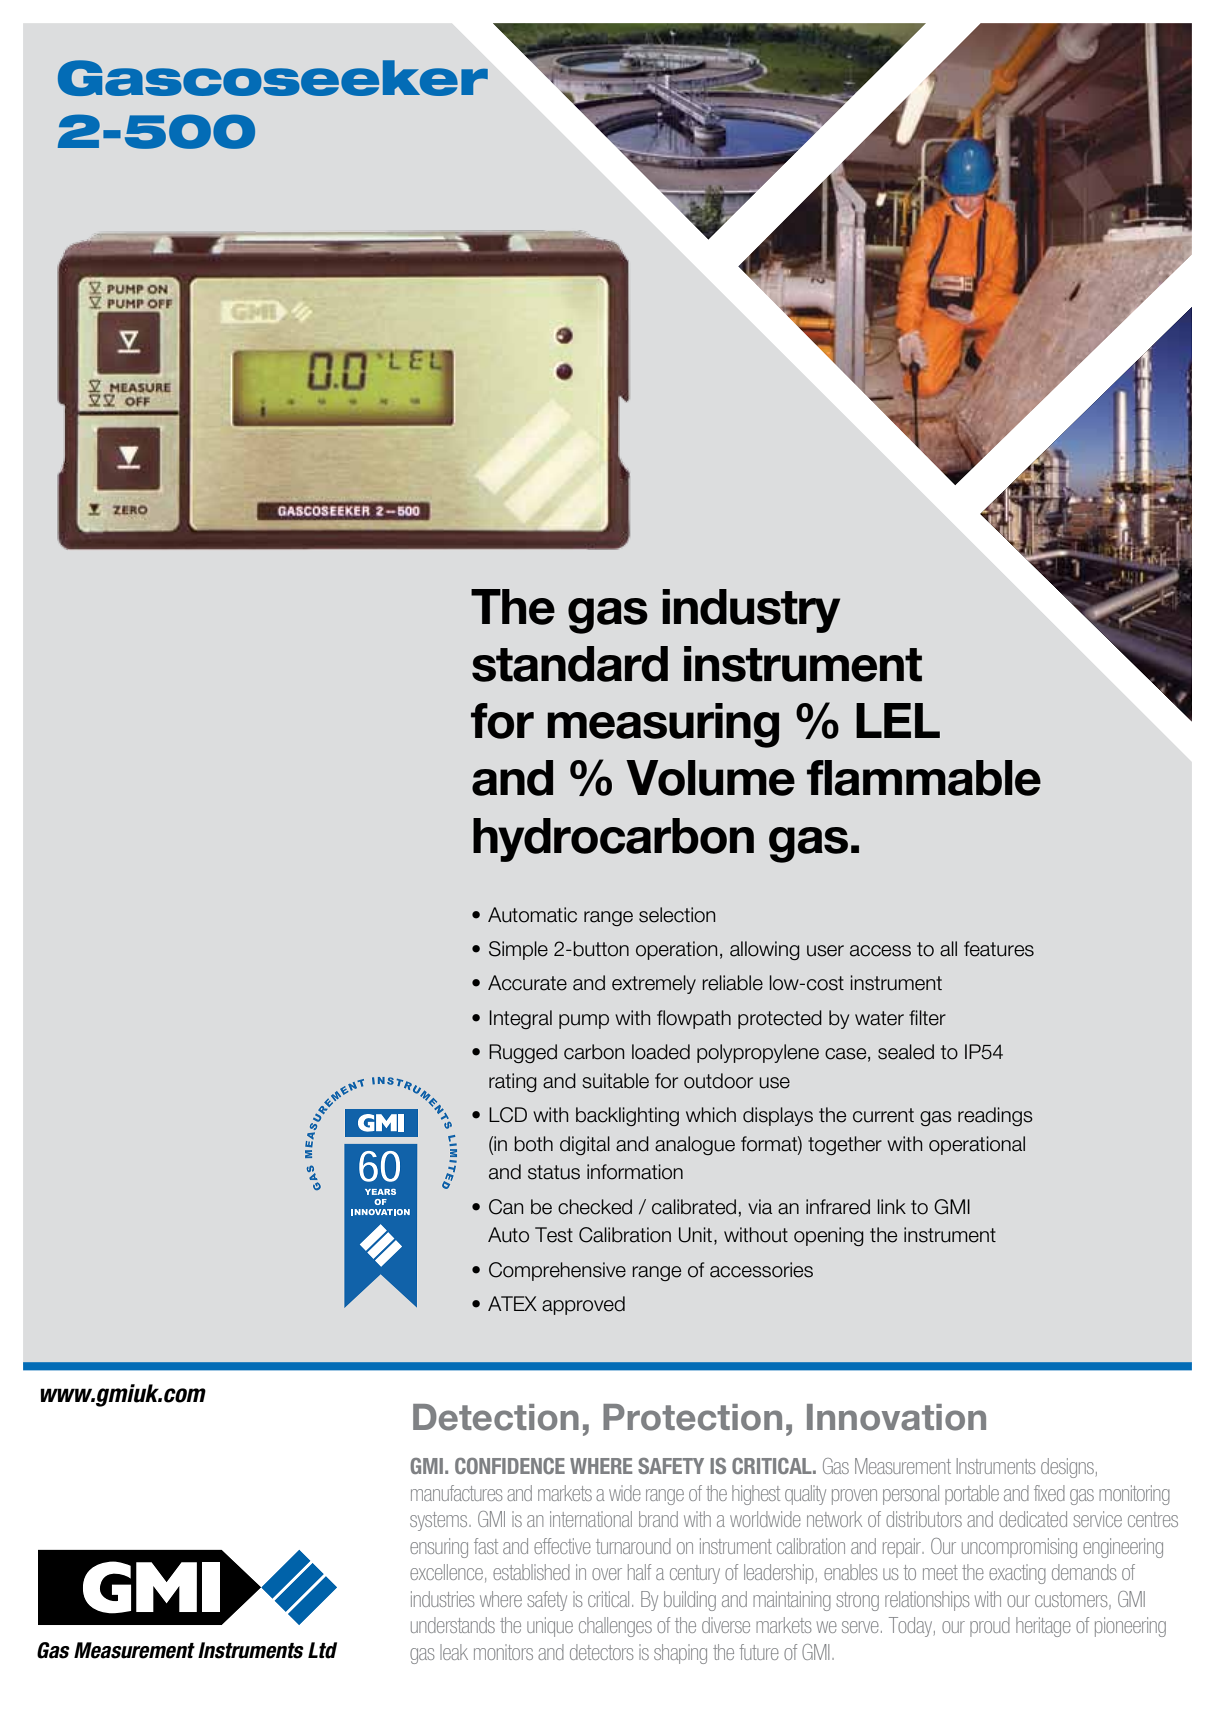  I want to click on LCD, so click(508, 1115).
